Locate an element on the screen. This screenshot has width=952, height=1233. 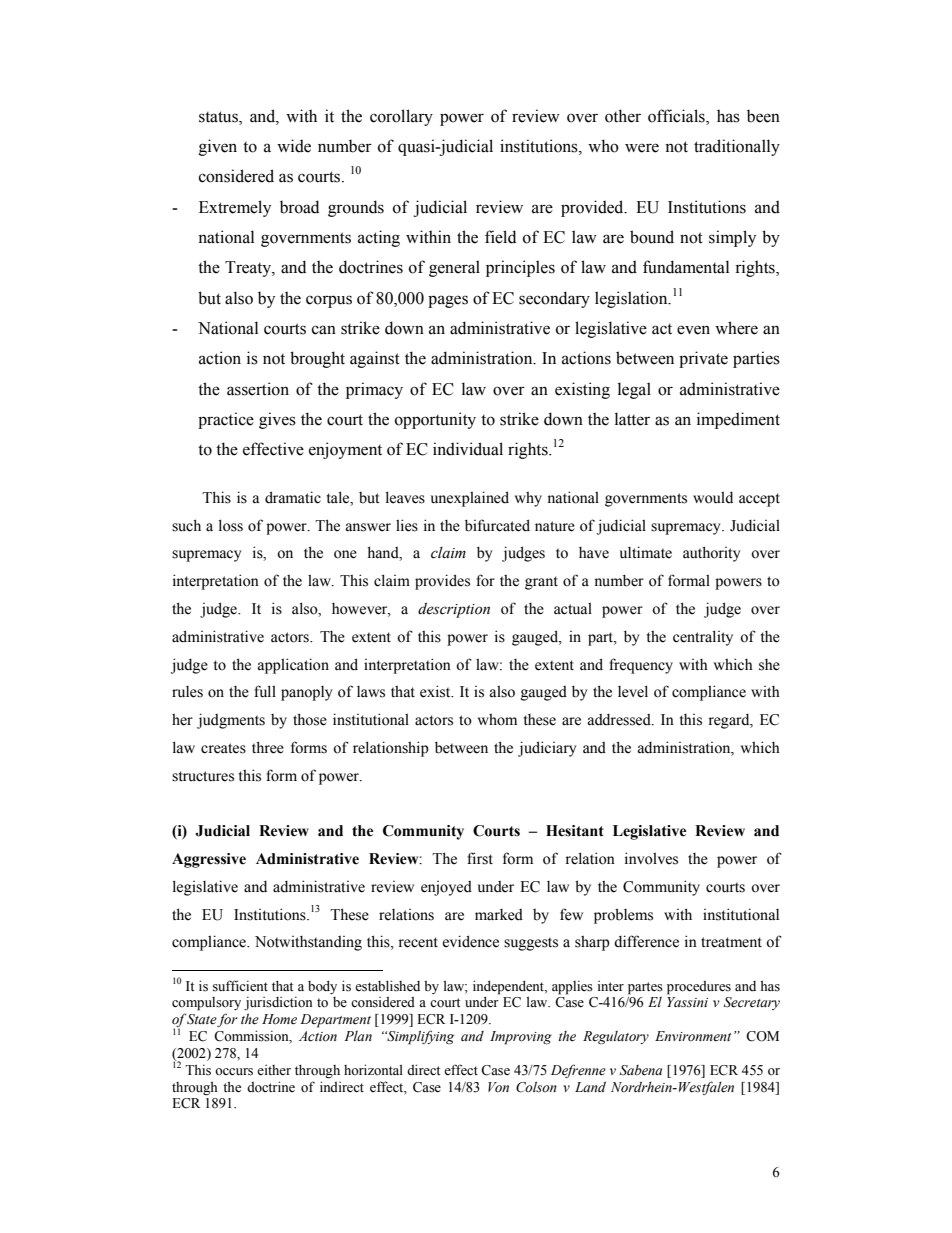
application is located at coordinates (293, 666).
